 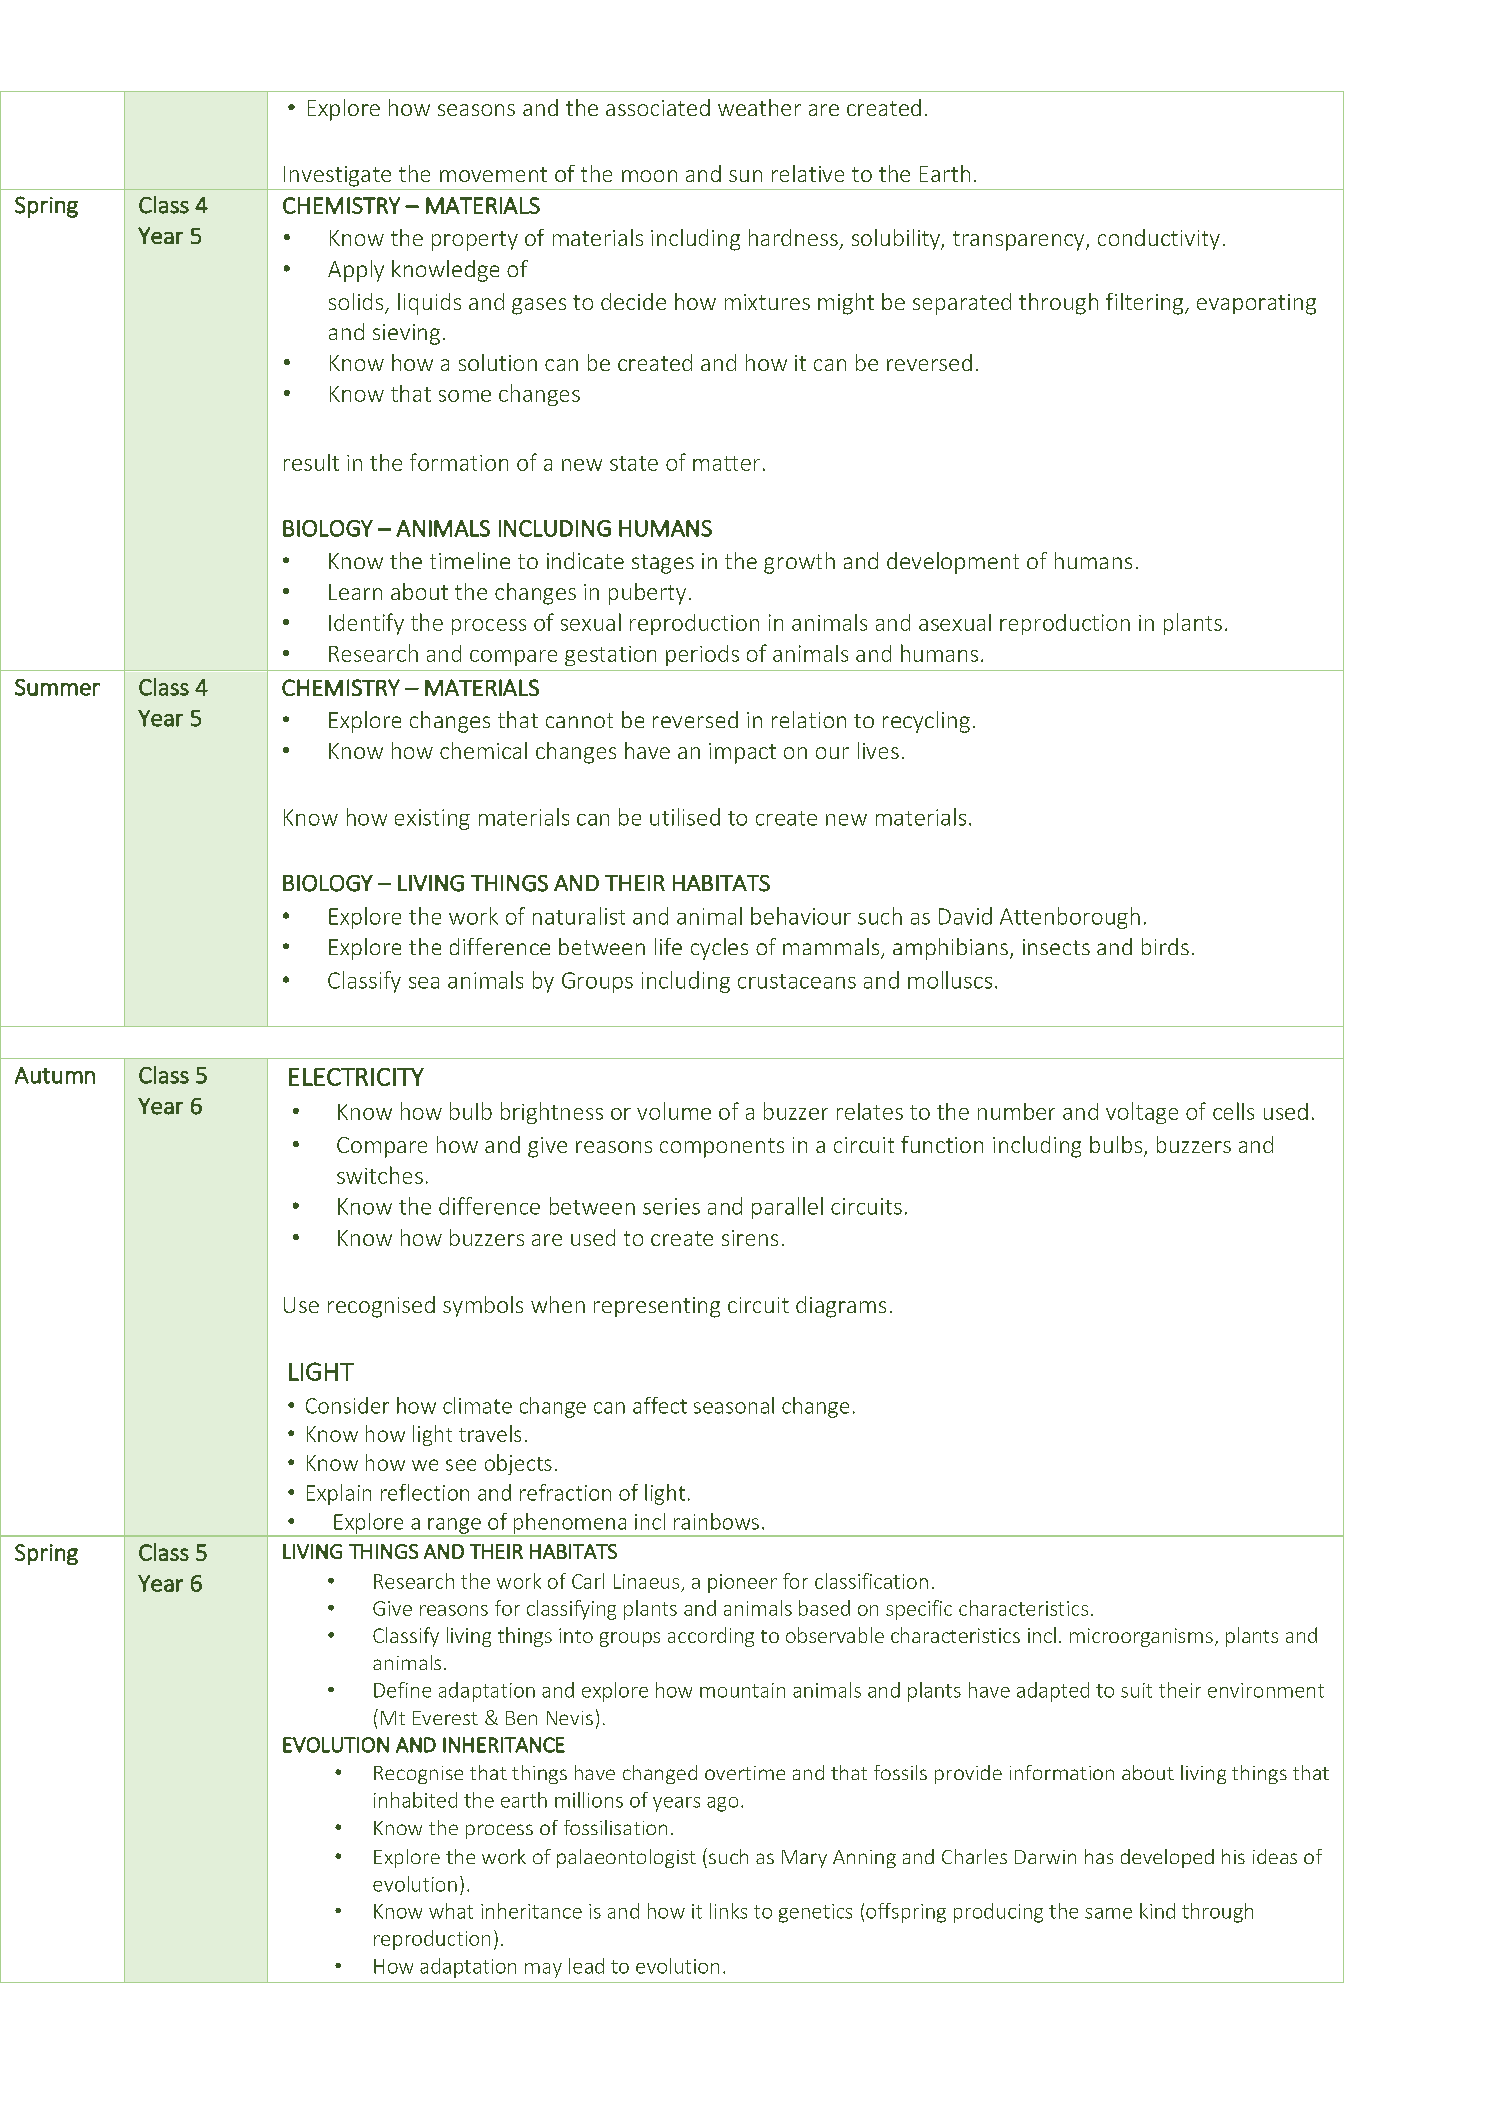 What do you see at coordinates (1070, 918) in the page?
I see `Attenborough` at bounding box center [1070, 918].
